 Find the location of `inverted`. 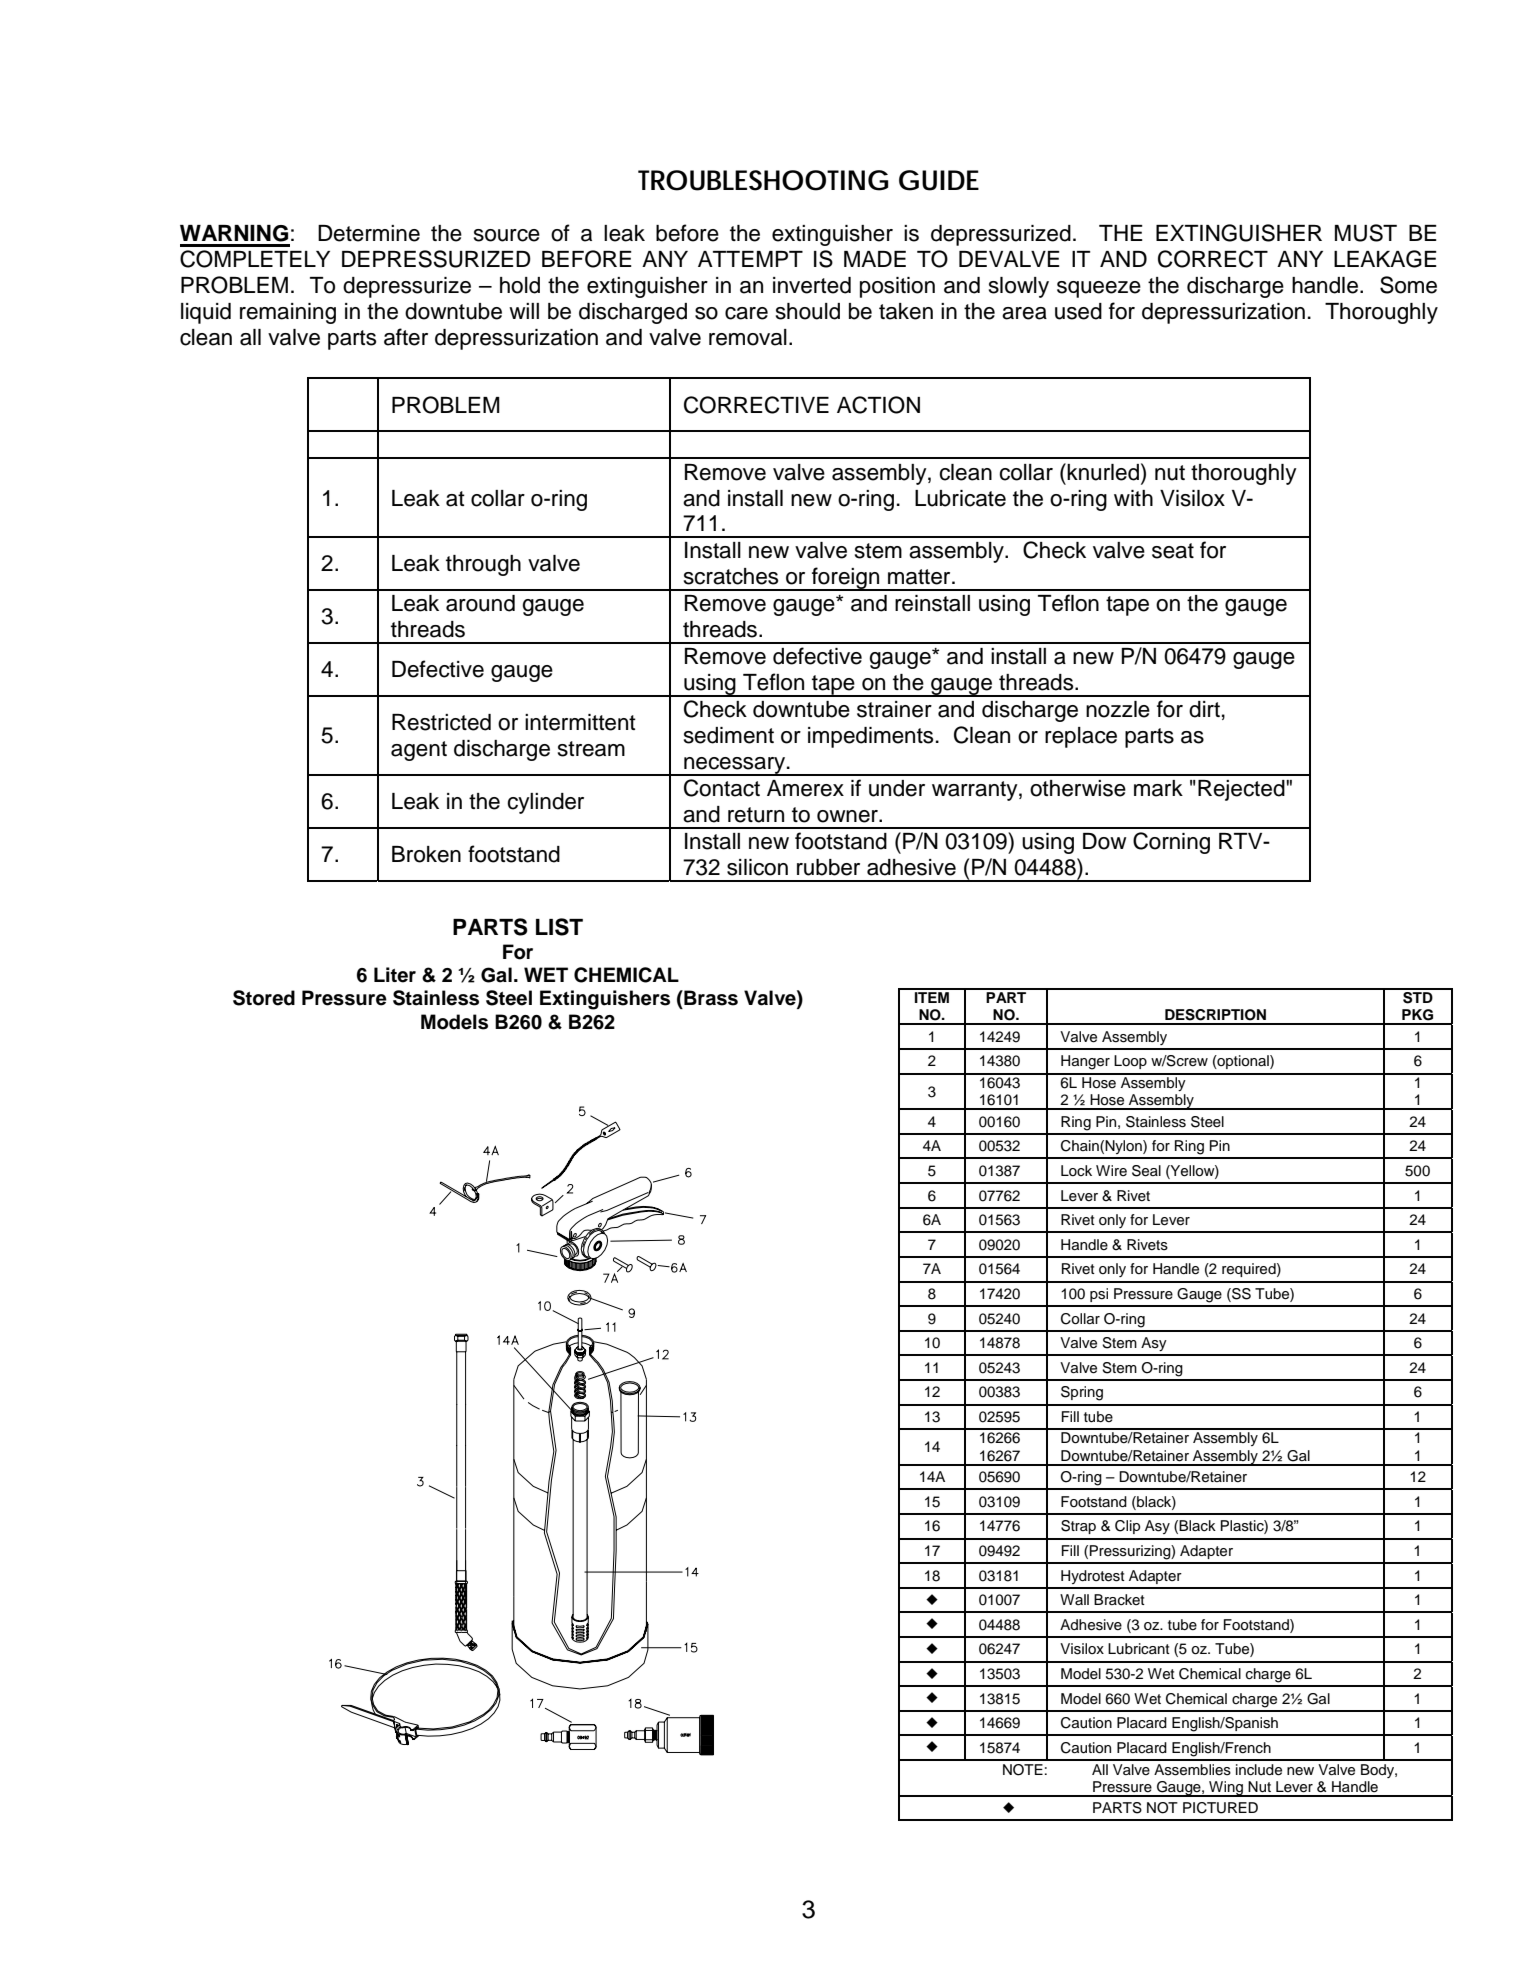

inverted is located at coordinates (812, 285).
